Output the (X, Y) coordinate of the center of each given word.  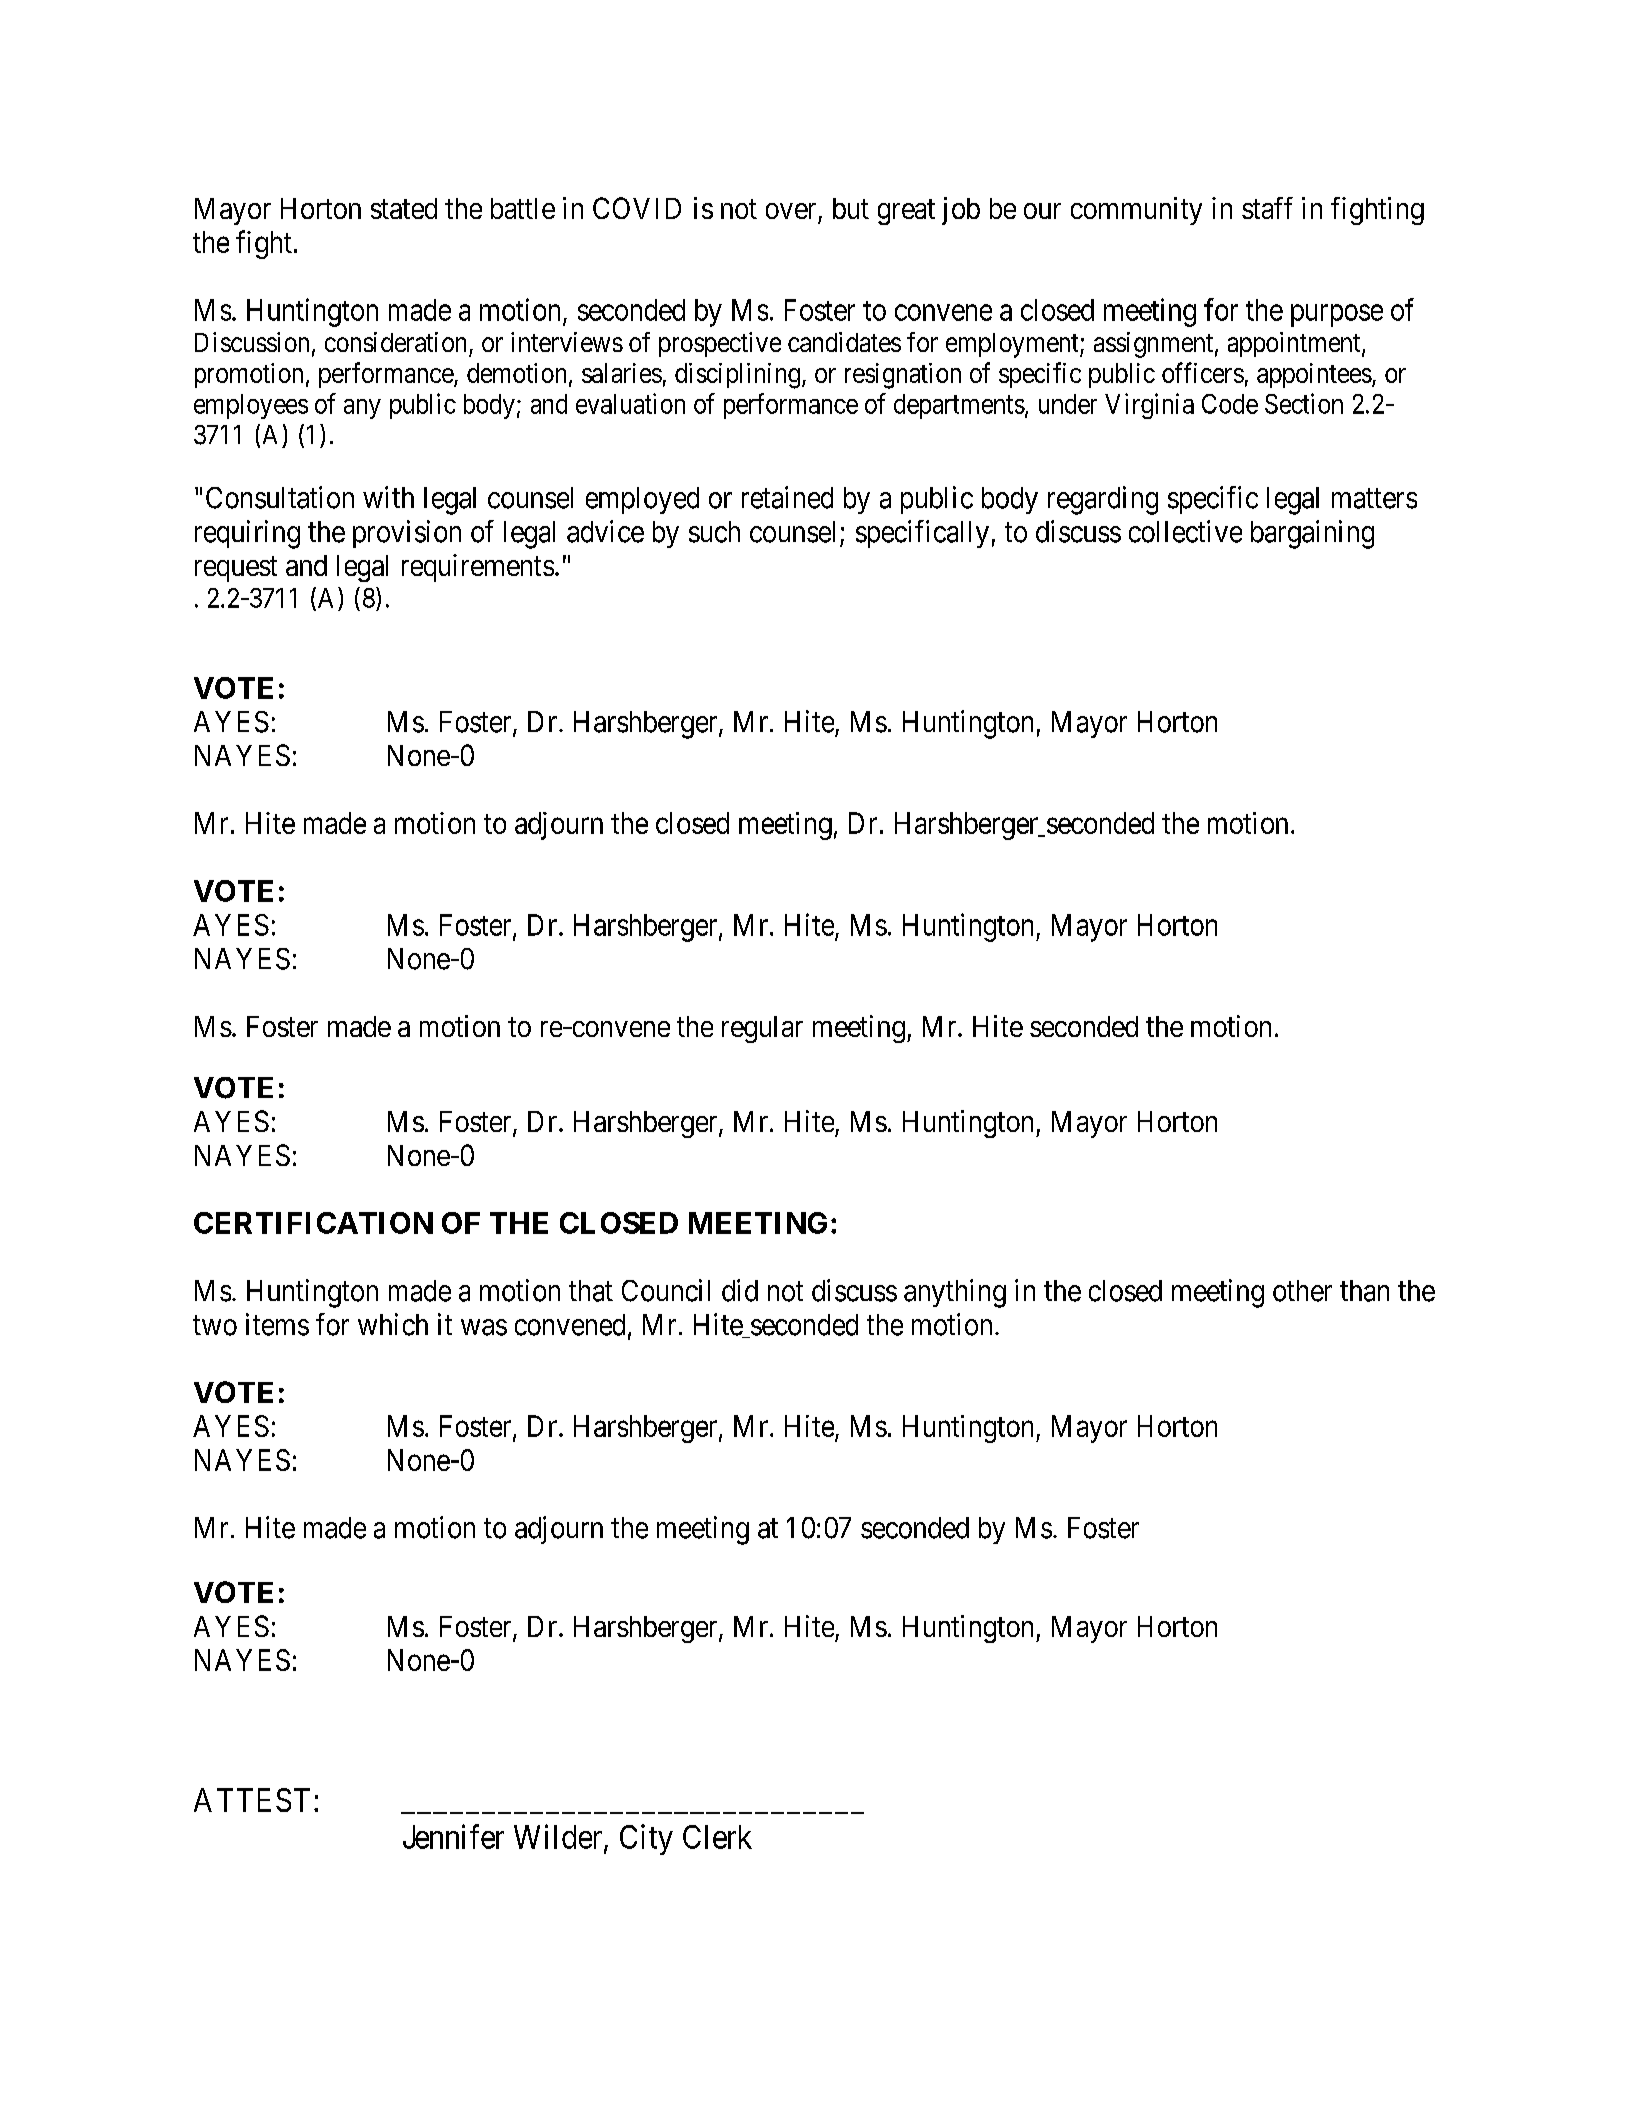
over (791, 211)
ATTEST (252, 1800)
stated (404, 208)
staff (1267, 208)
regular (762, 1029)
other (1302, 1291)
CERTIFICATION (313, 1223)
